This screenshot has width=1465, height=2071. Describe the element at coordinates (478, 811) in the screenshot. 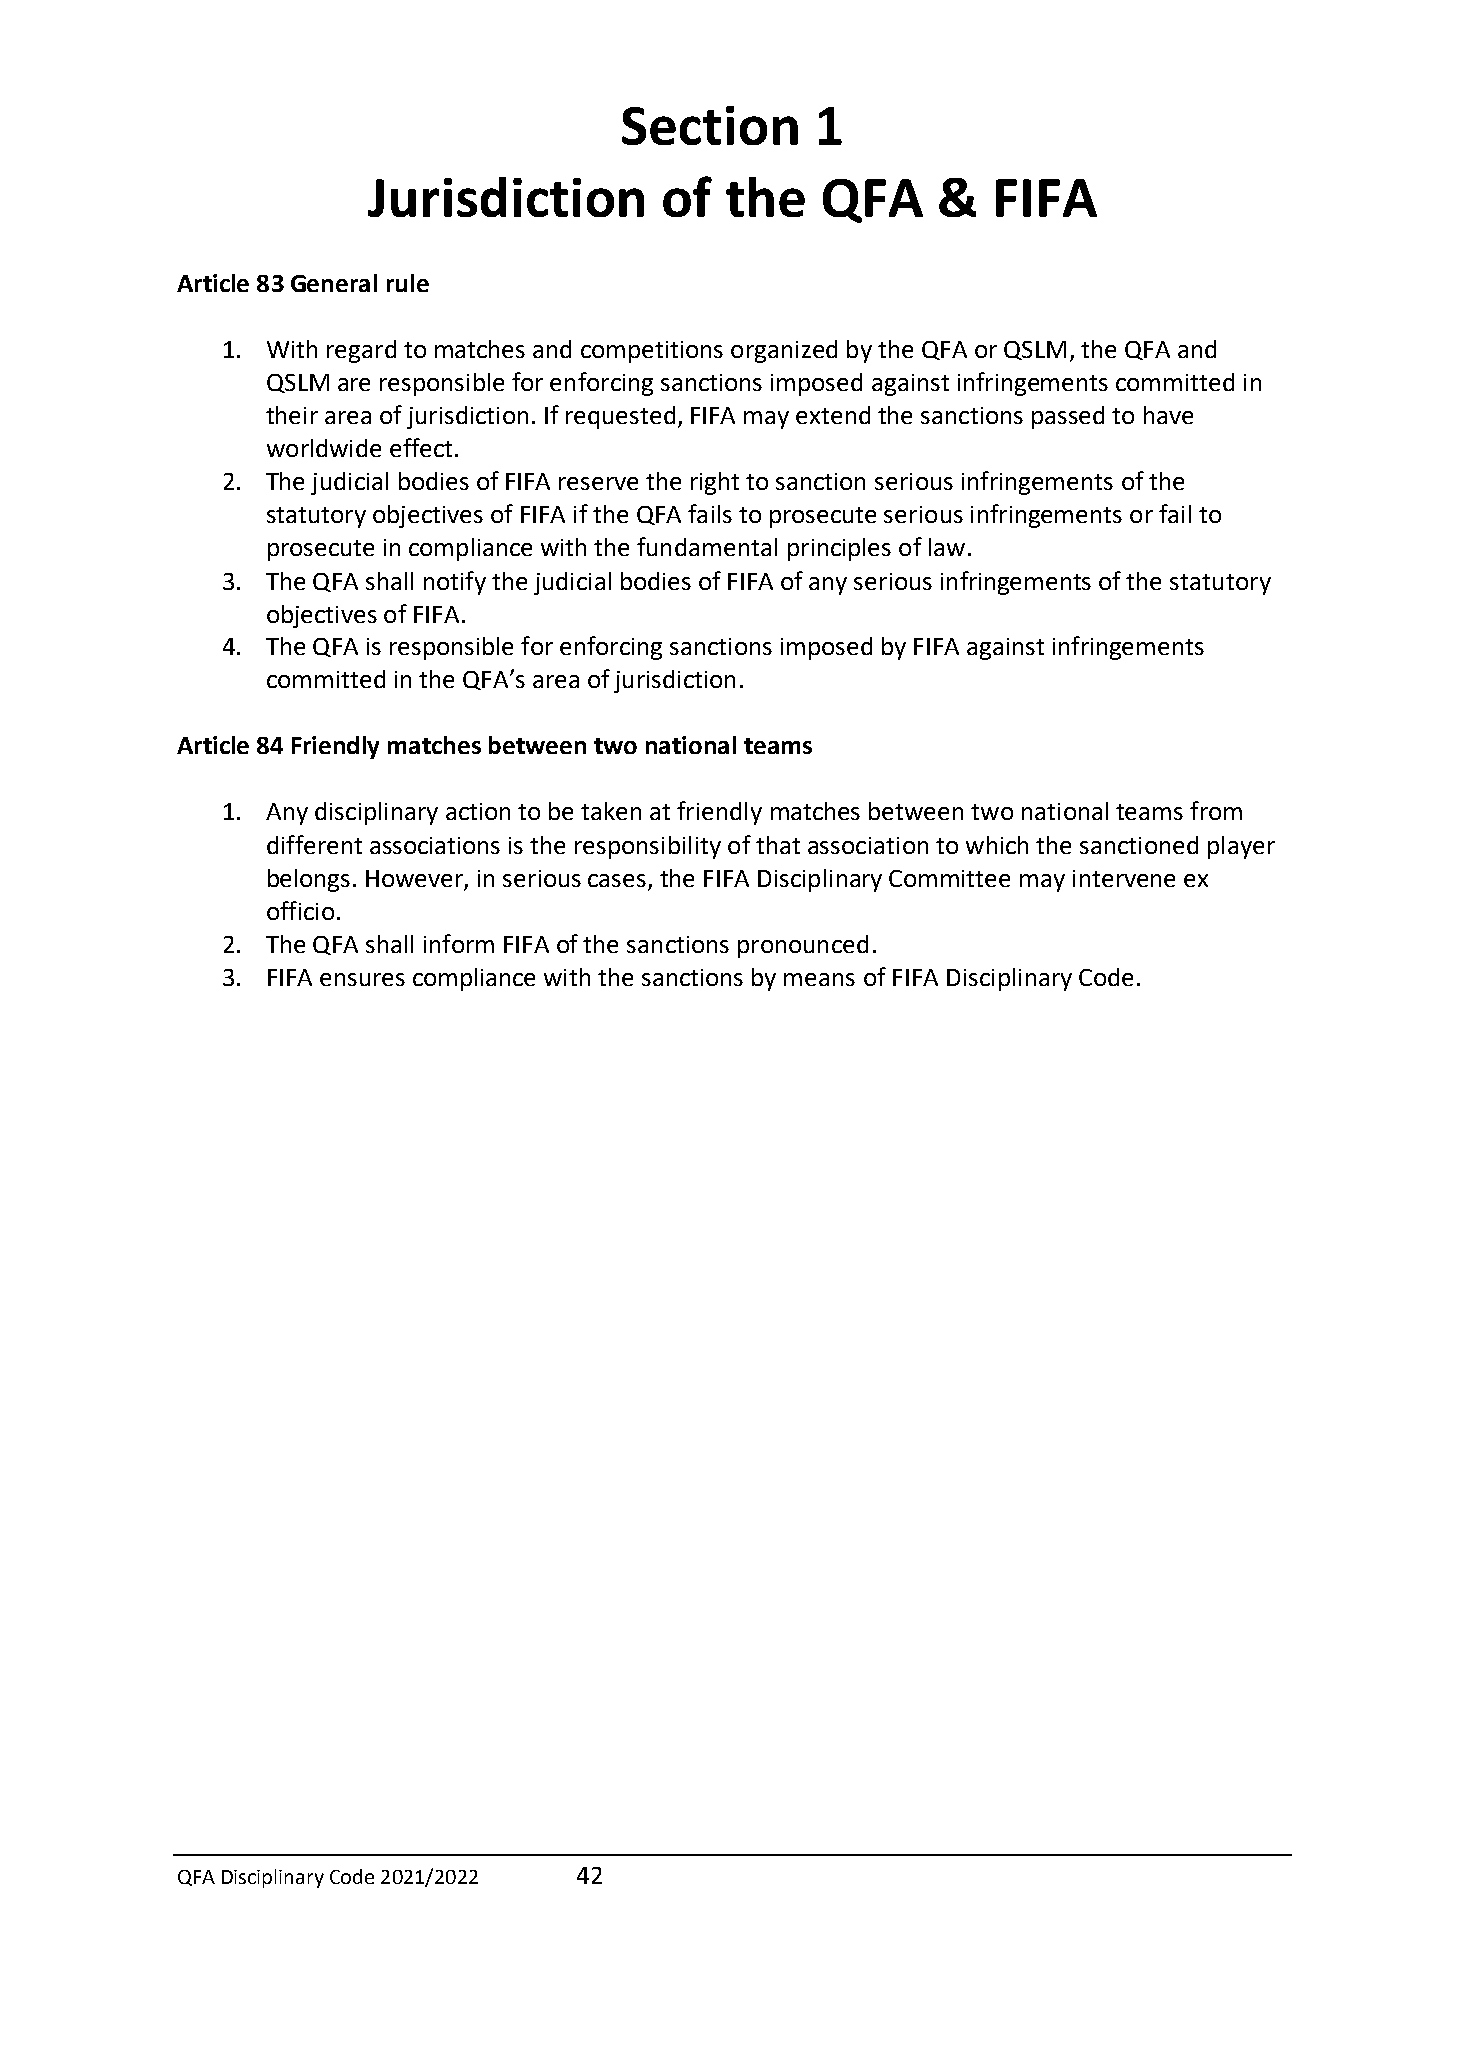

I see `action` at that location.
